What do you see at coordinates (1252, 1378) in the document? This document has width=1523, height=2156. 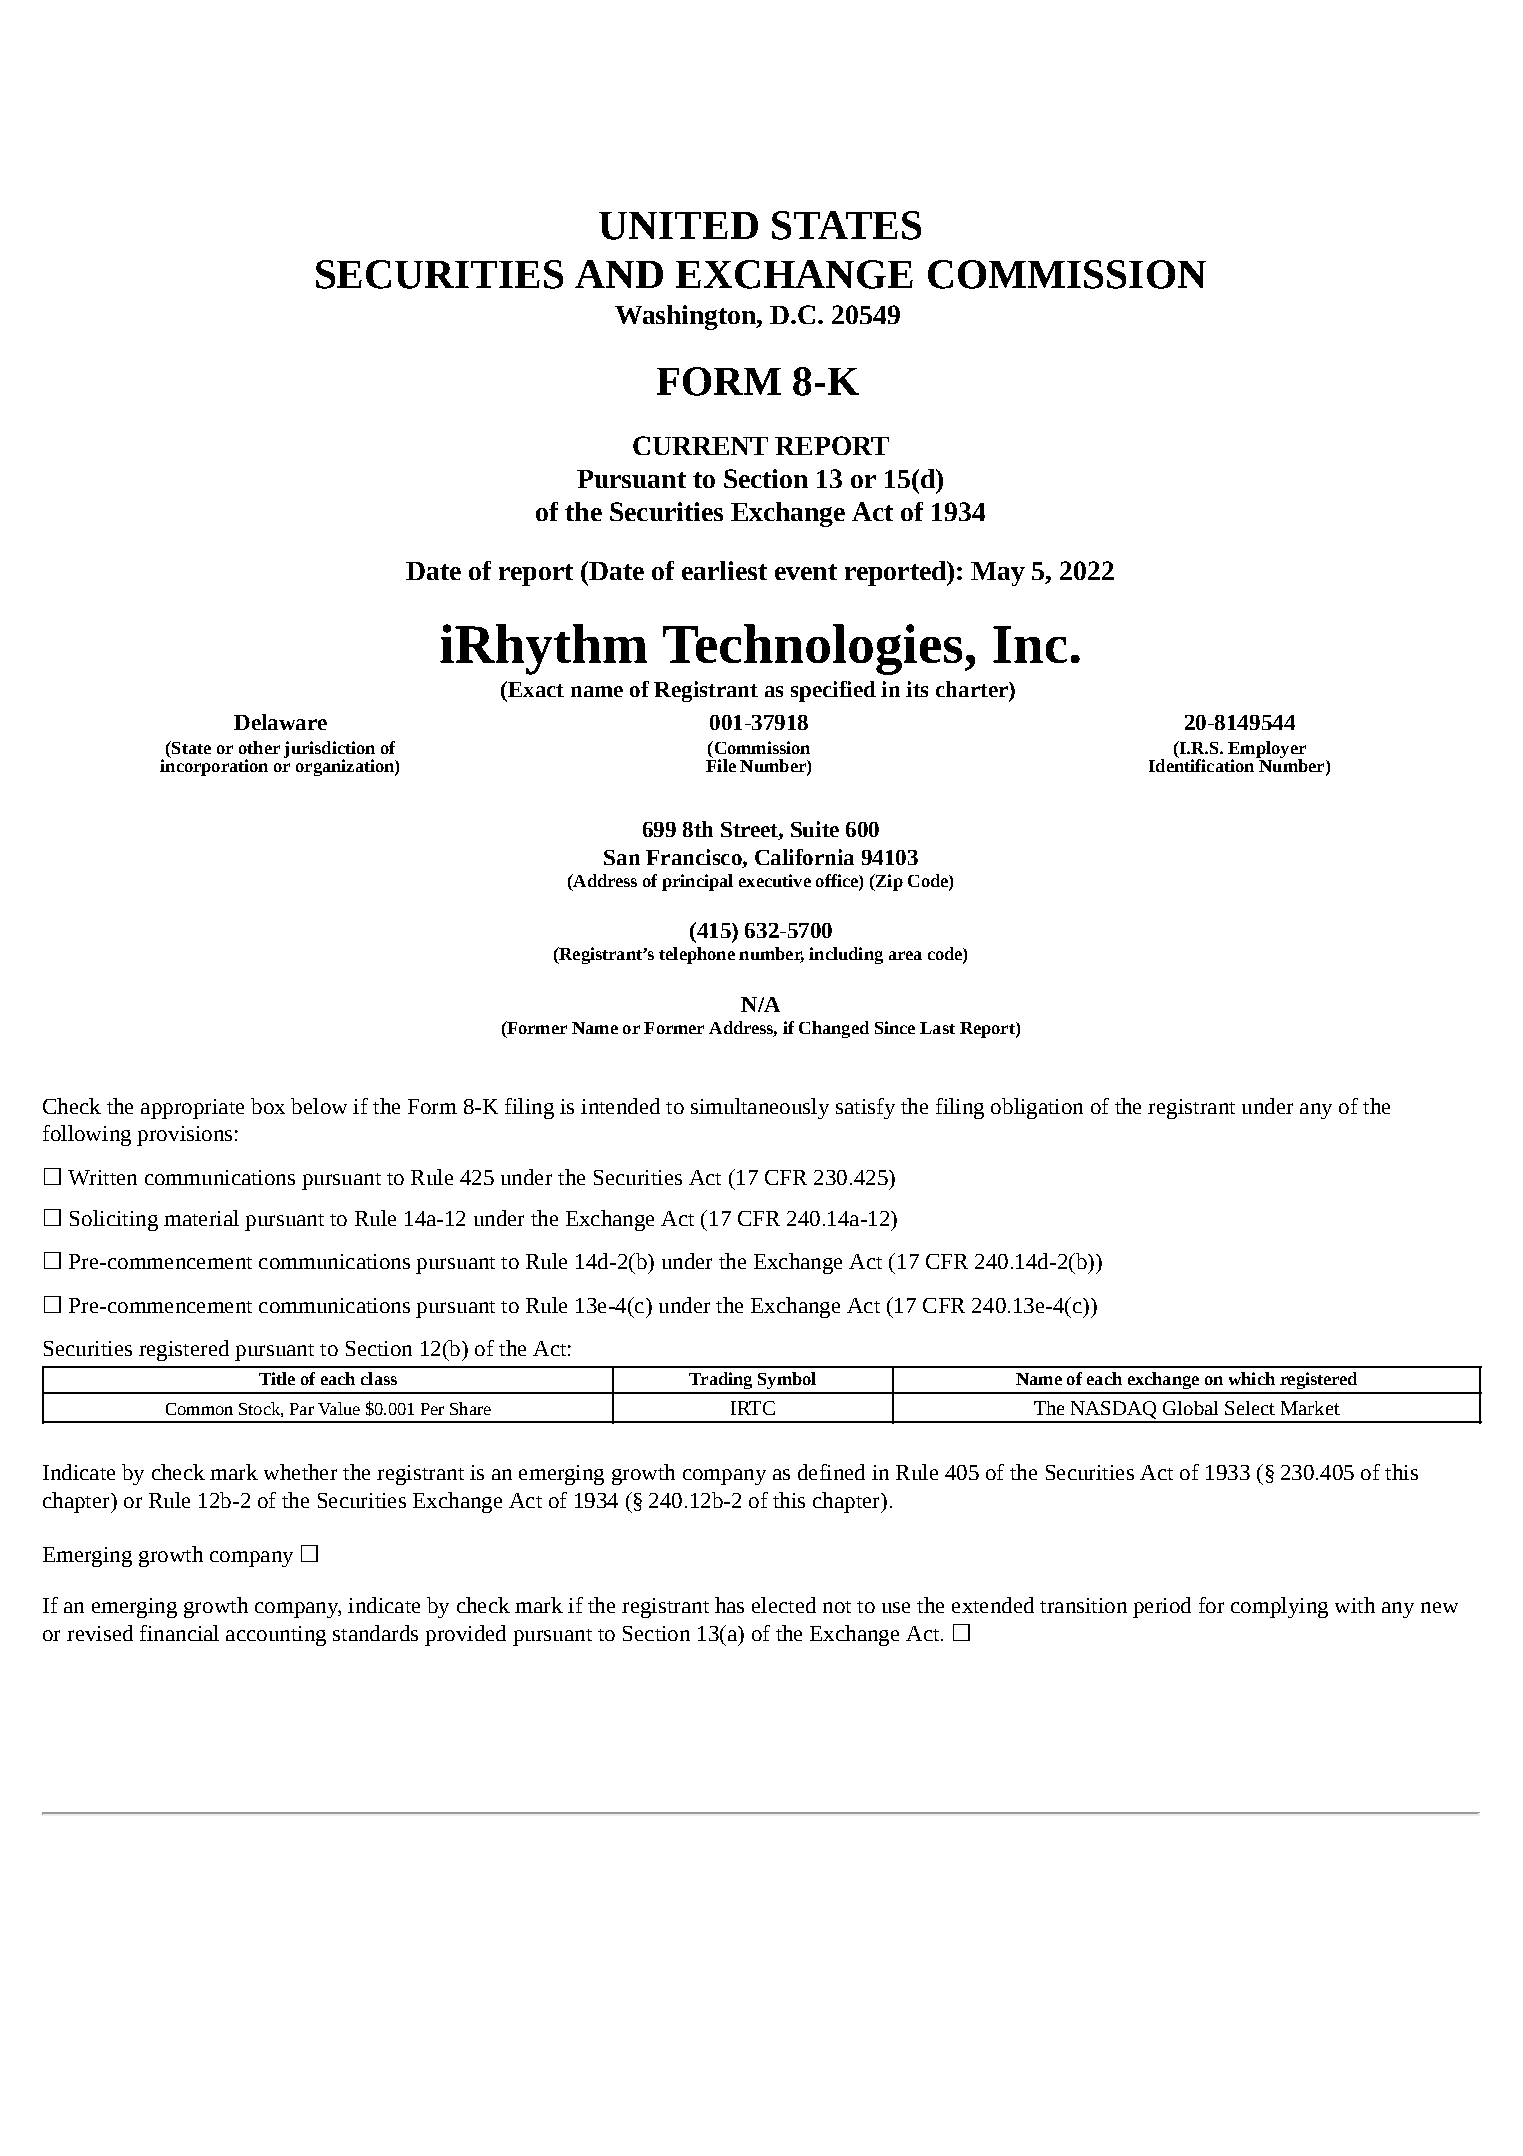 I see `which` at bounding box center [1252, 1378].
